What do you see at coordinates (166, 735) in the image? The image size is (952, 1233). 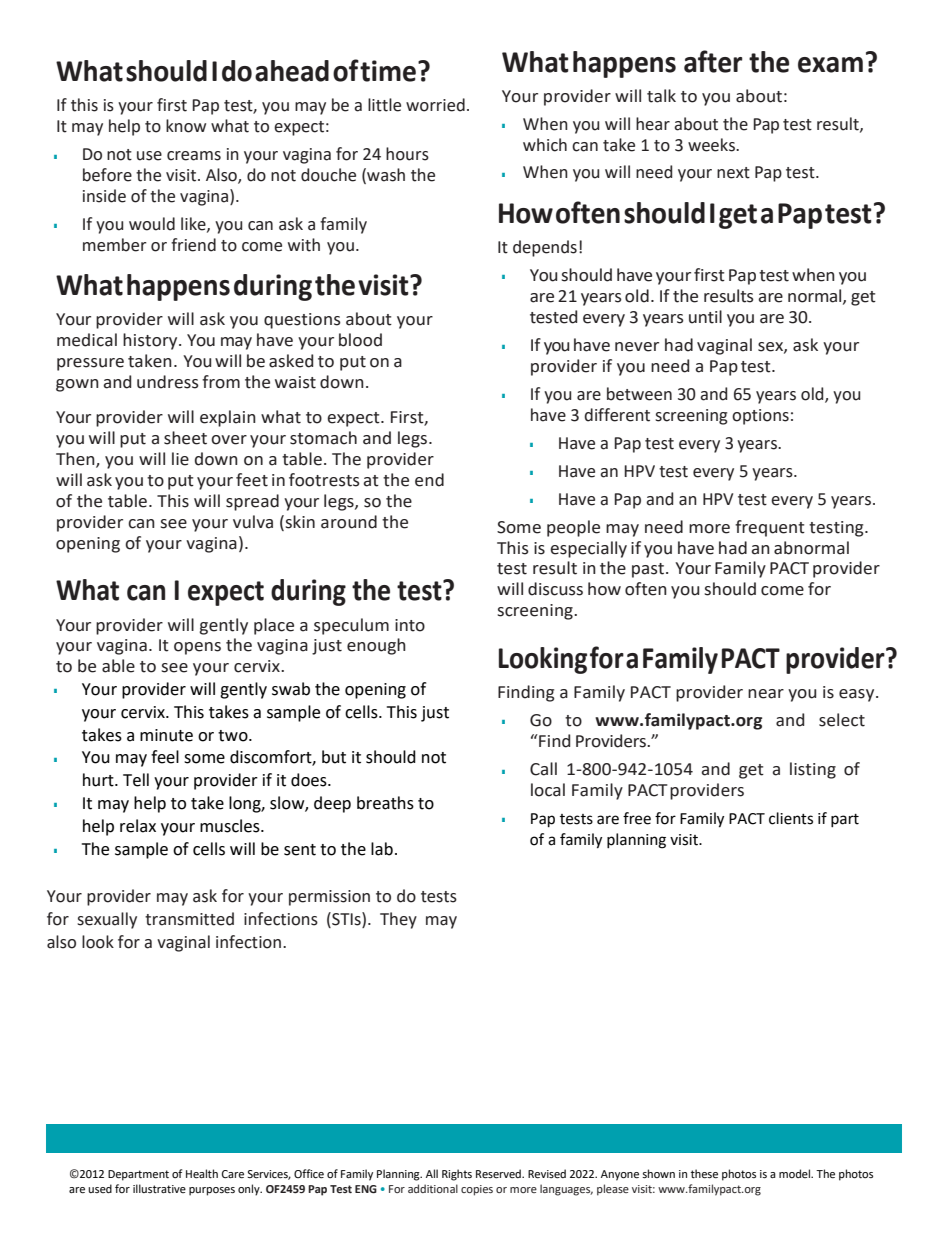 I see `minute` at bounding box center [166, 735].
